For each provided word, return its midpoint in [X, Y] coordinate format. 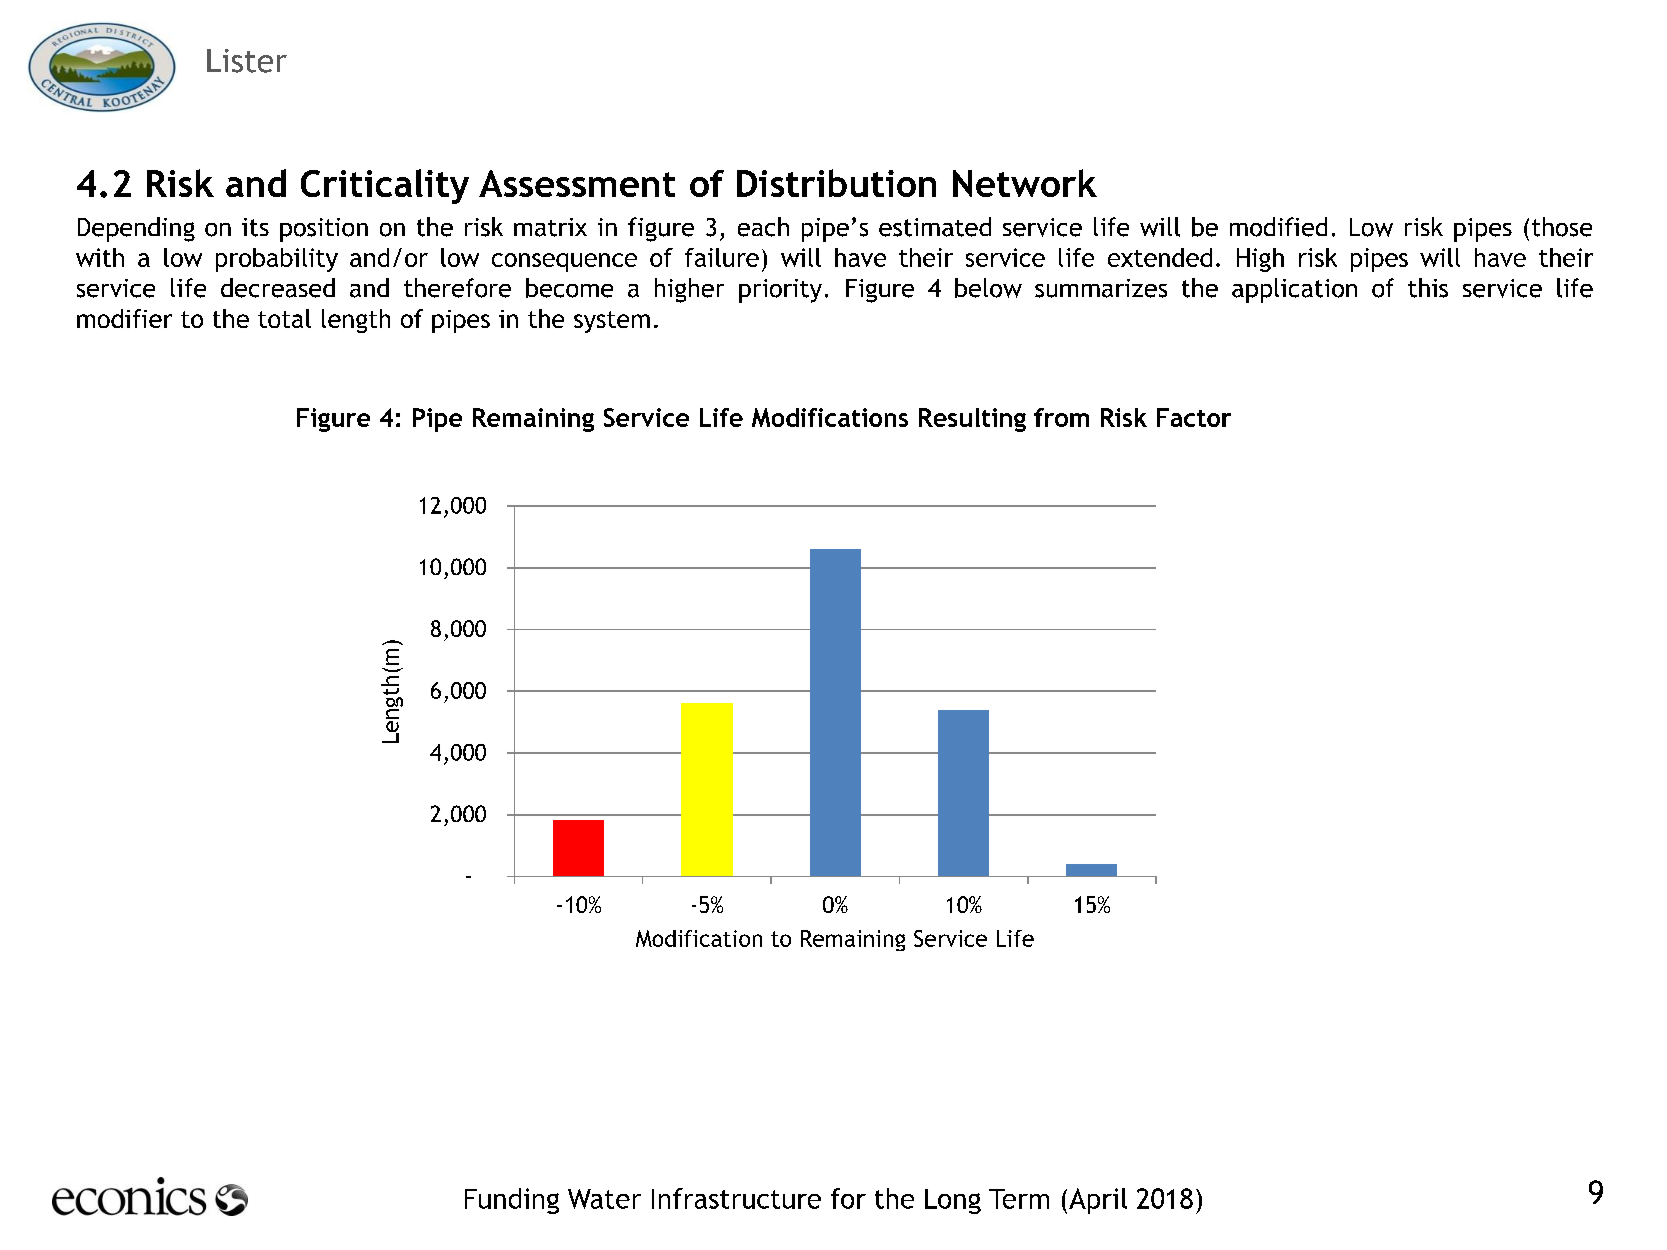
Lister [247, 61]
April [1098, 1201]
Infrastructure [736, 1198]
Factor [1194, 417]
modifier [124, 318]
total [284, 318]
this [1428, 288]
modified [1278, 227]
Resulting [972, 420]
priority [780, 291]
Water [604, 1199]
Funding [512, 1201]
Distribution [836, 183]
